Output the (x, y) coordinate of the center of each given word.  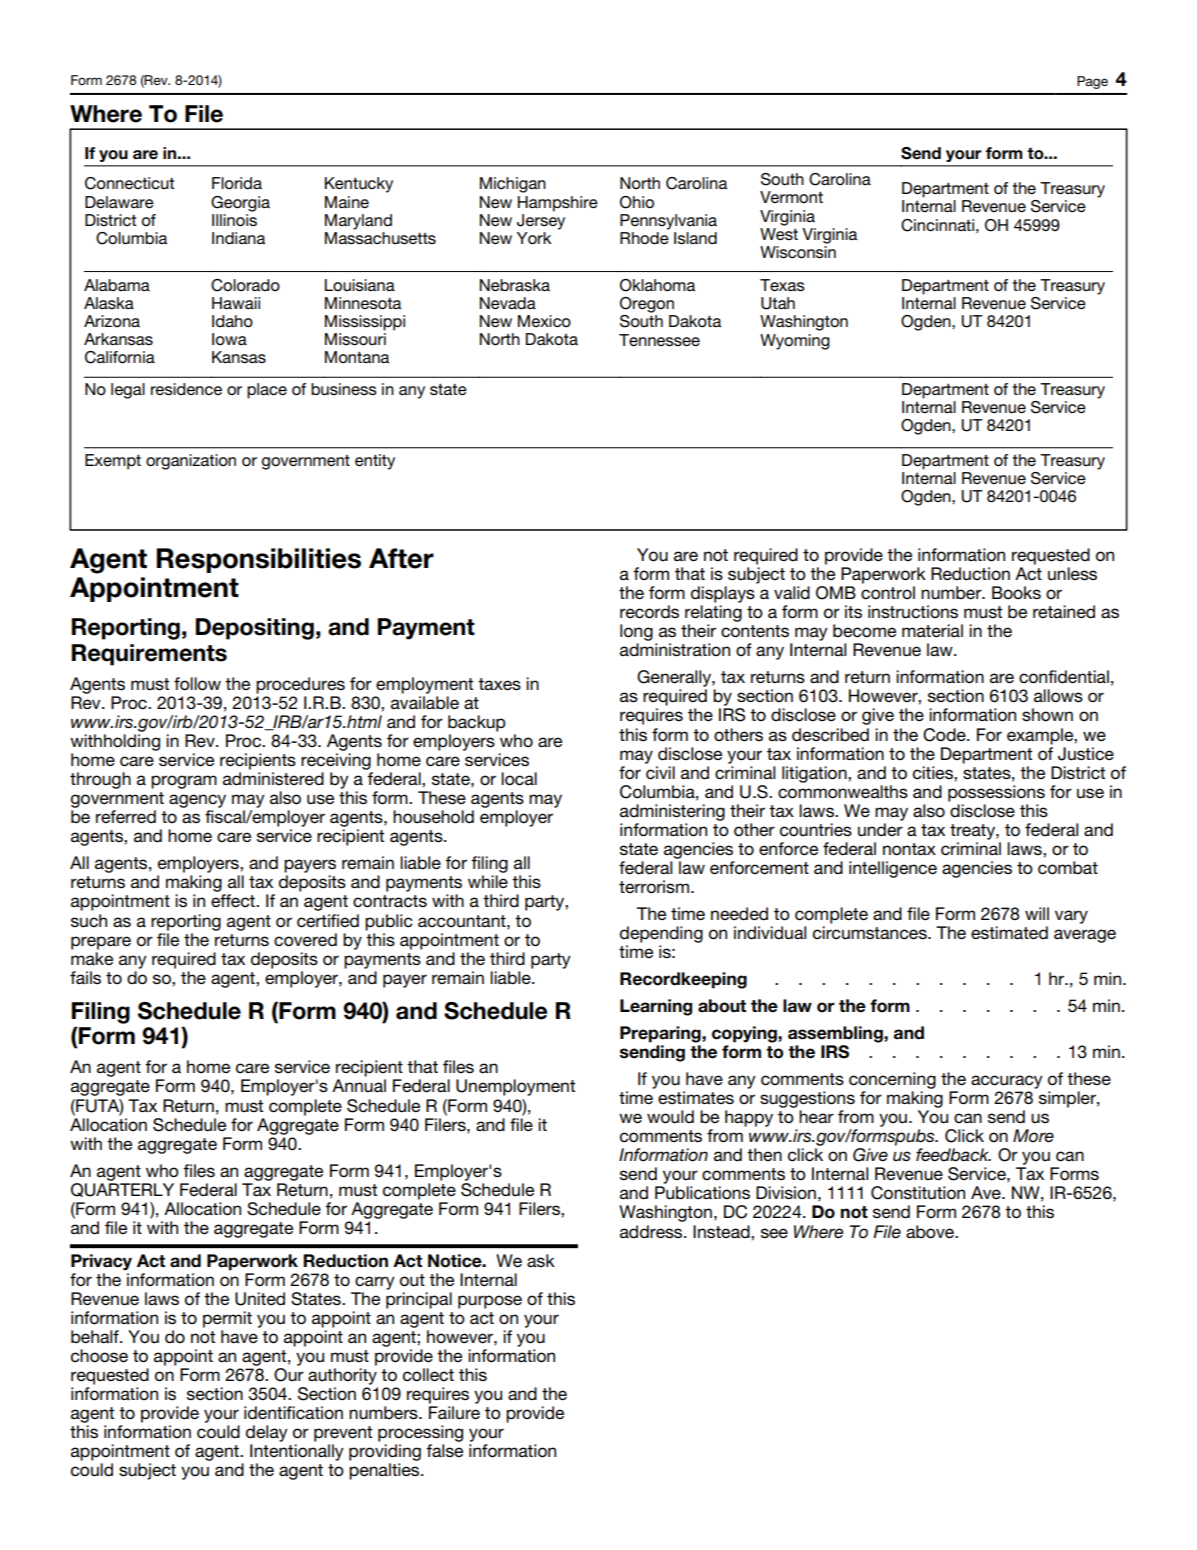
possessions (996, 793)
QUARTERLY (122, 1188)
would (670, 1117)
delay (267, 1433)
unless (1072, 574)
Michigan (513, 185)
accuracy (1007, 1082)
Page (1092, 82)
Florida (237, 183)
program (184, 782)
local (519, 779)
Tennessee (659, 340)
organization (191, 462)
